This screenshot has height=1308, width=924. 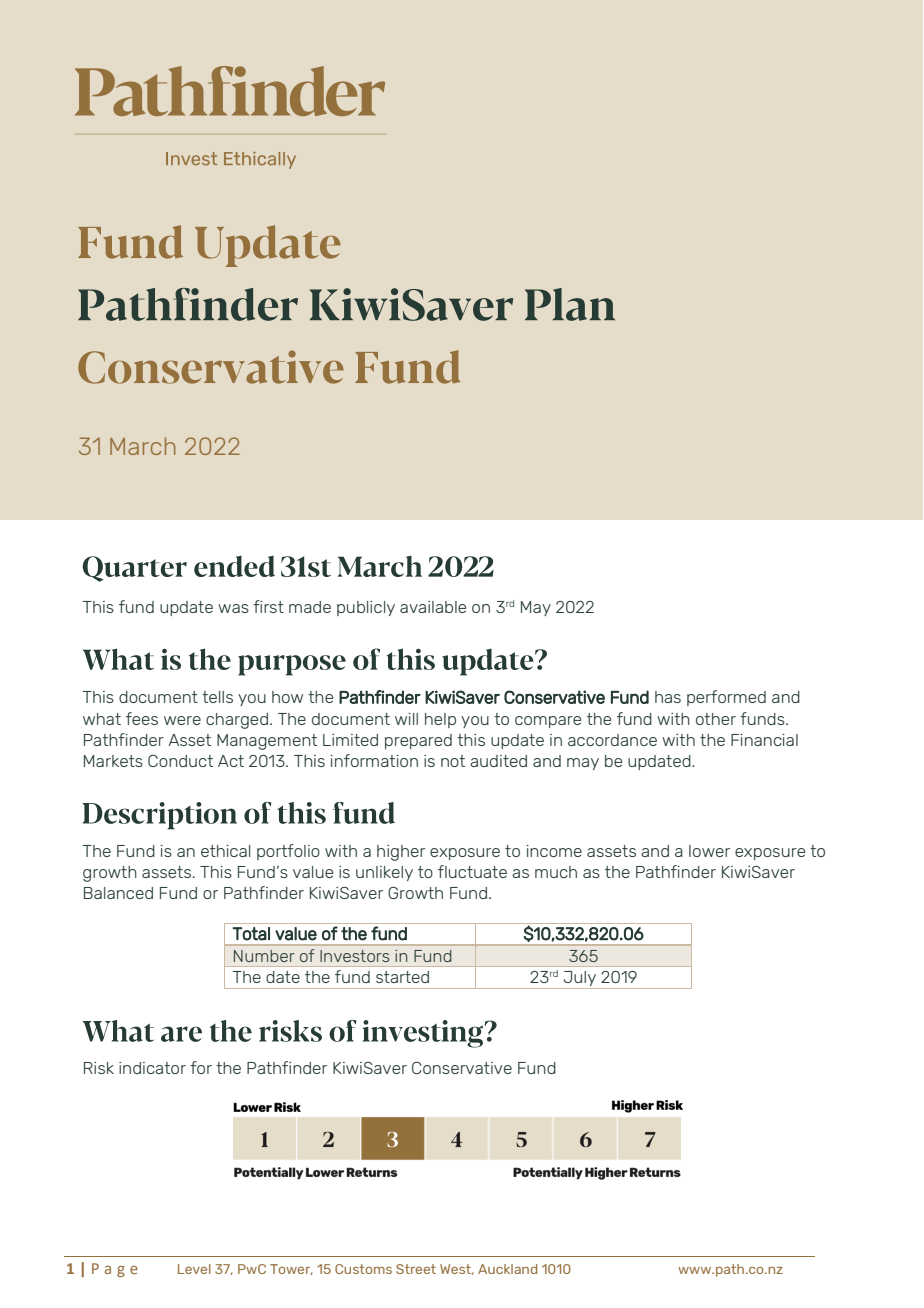 I want to click on Level, so click(x=194, y=1269).
